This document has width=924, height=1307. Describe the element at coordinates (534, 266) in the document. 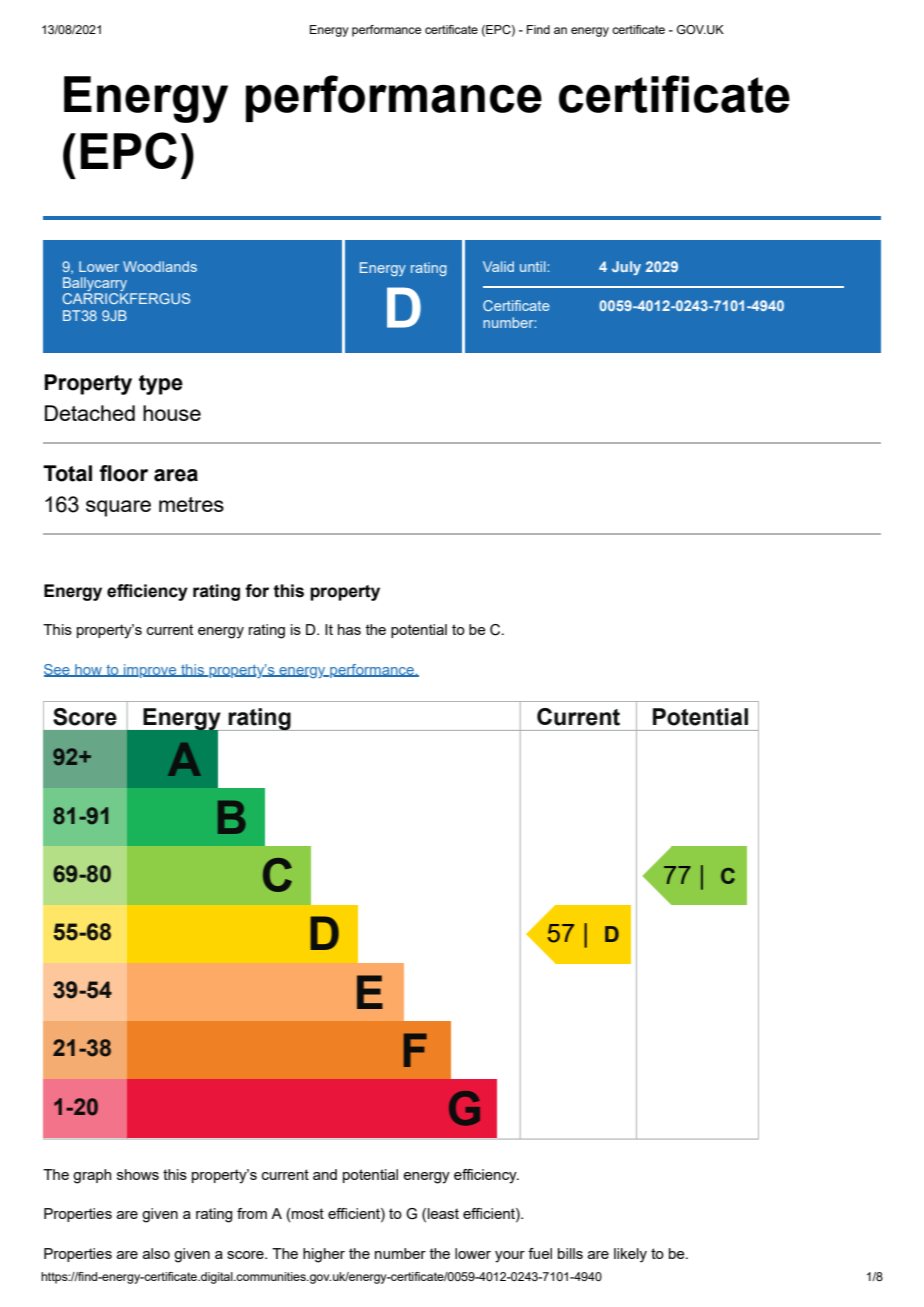

I see `until` at that location.
